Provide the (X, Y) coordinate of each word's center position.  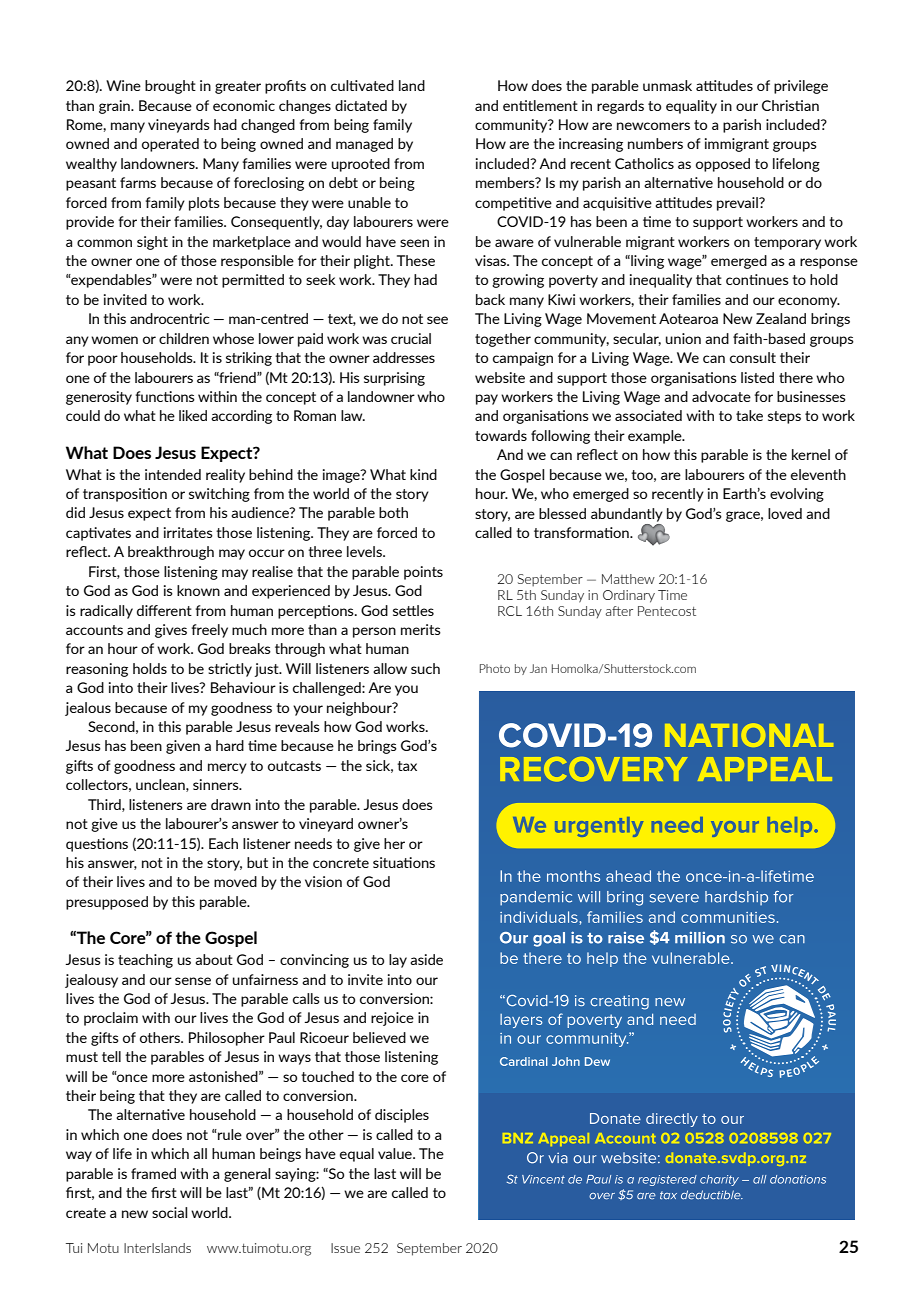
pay (487, 399)
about (214, 959)
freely (210, 631)
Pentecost (667, 611)
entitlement (540, 105)
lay (398, 961)
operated (170, 145)
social (169, 1212)
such (425, 668)
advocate (721, 396)
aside (426, 959)
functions (165, 396)
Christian (790, 105)
